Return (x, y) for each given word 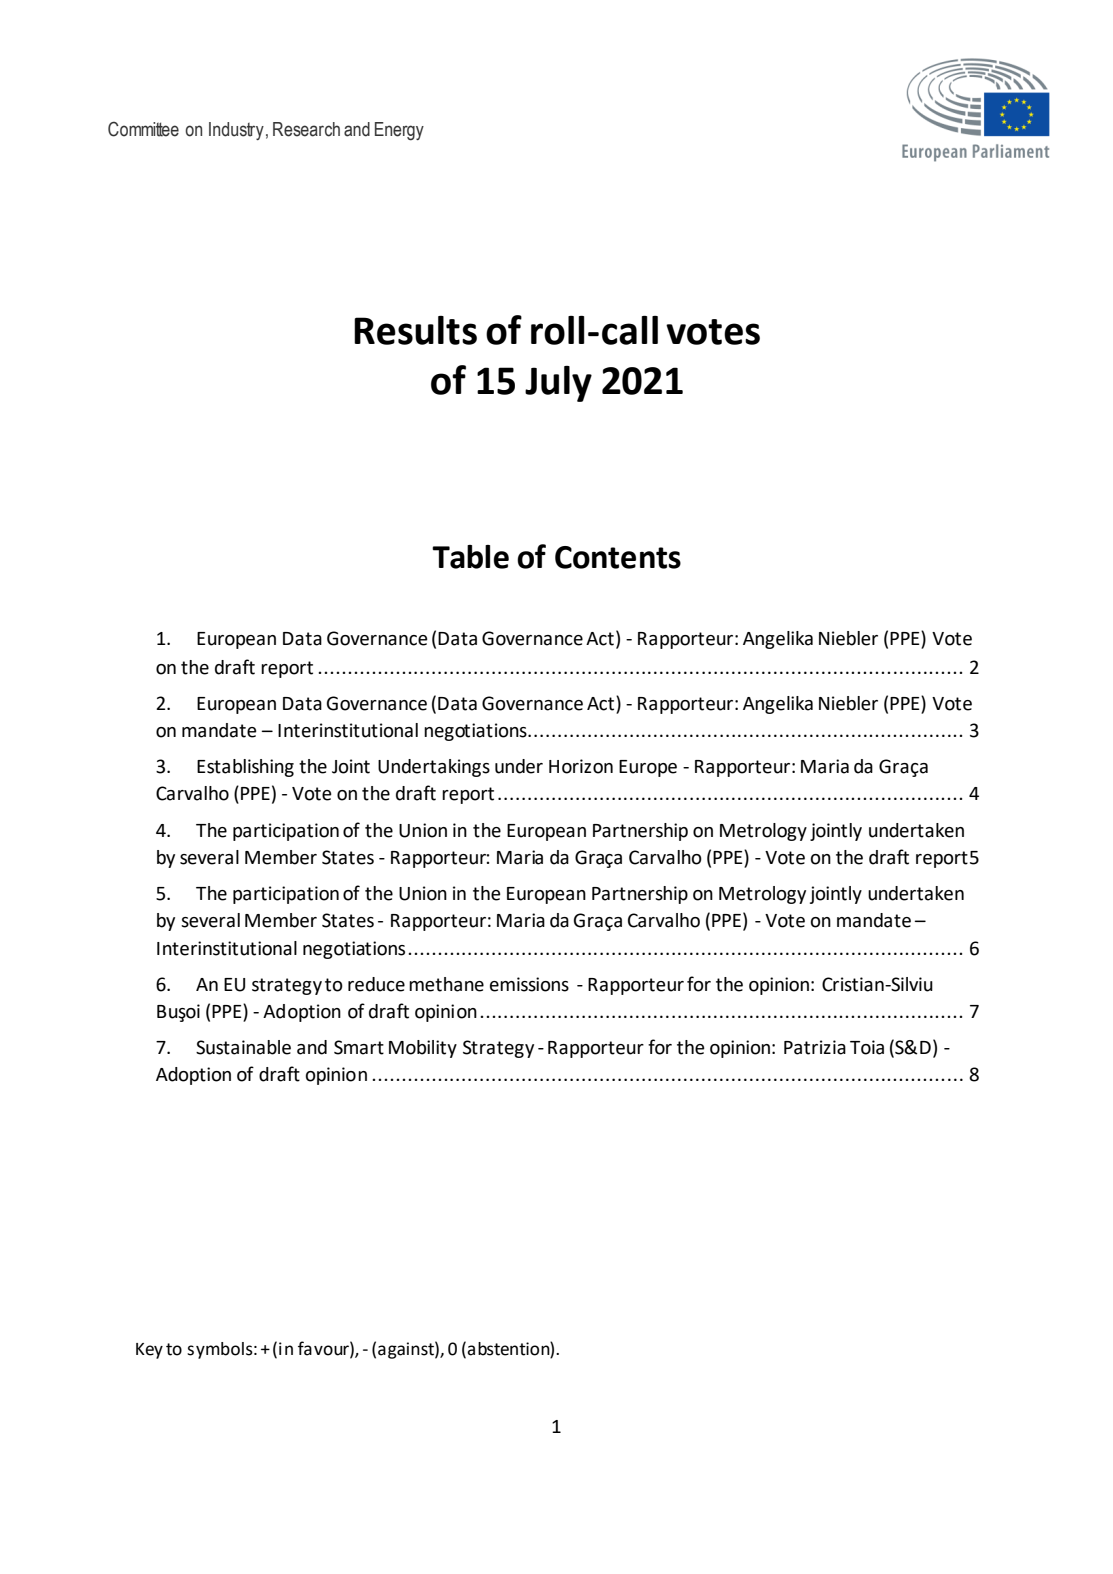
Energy (399, 131)
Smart (359, 1047)
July (558, 384)
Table (470, 557)
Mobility (423, 1049)
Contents (618, 557)
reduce (376, 984)
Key (149, 1351)
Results (415, 330)
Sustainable (243, 1047)
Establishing (245, 768)
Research (306, 129)
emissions (529, 984)
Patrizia (815, 1047)
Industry (236, 131)
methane (446, 984)
